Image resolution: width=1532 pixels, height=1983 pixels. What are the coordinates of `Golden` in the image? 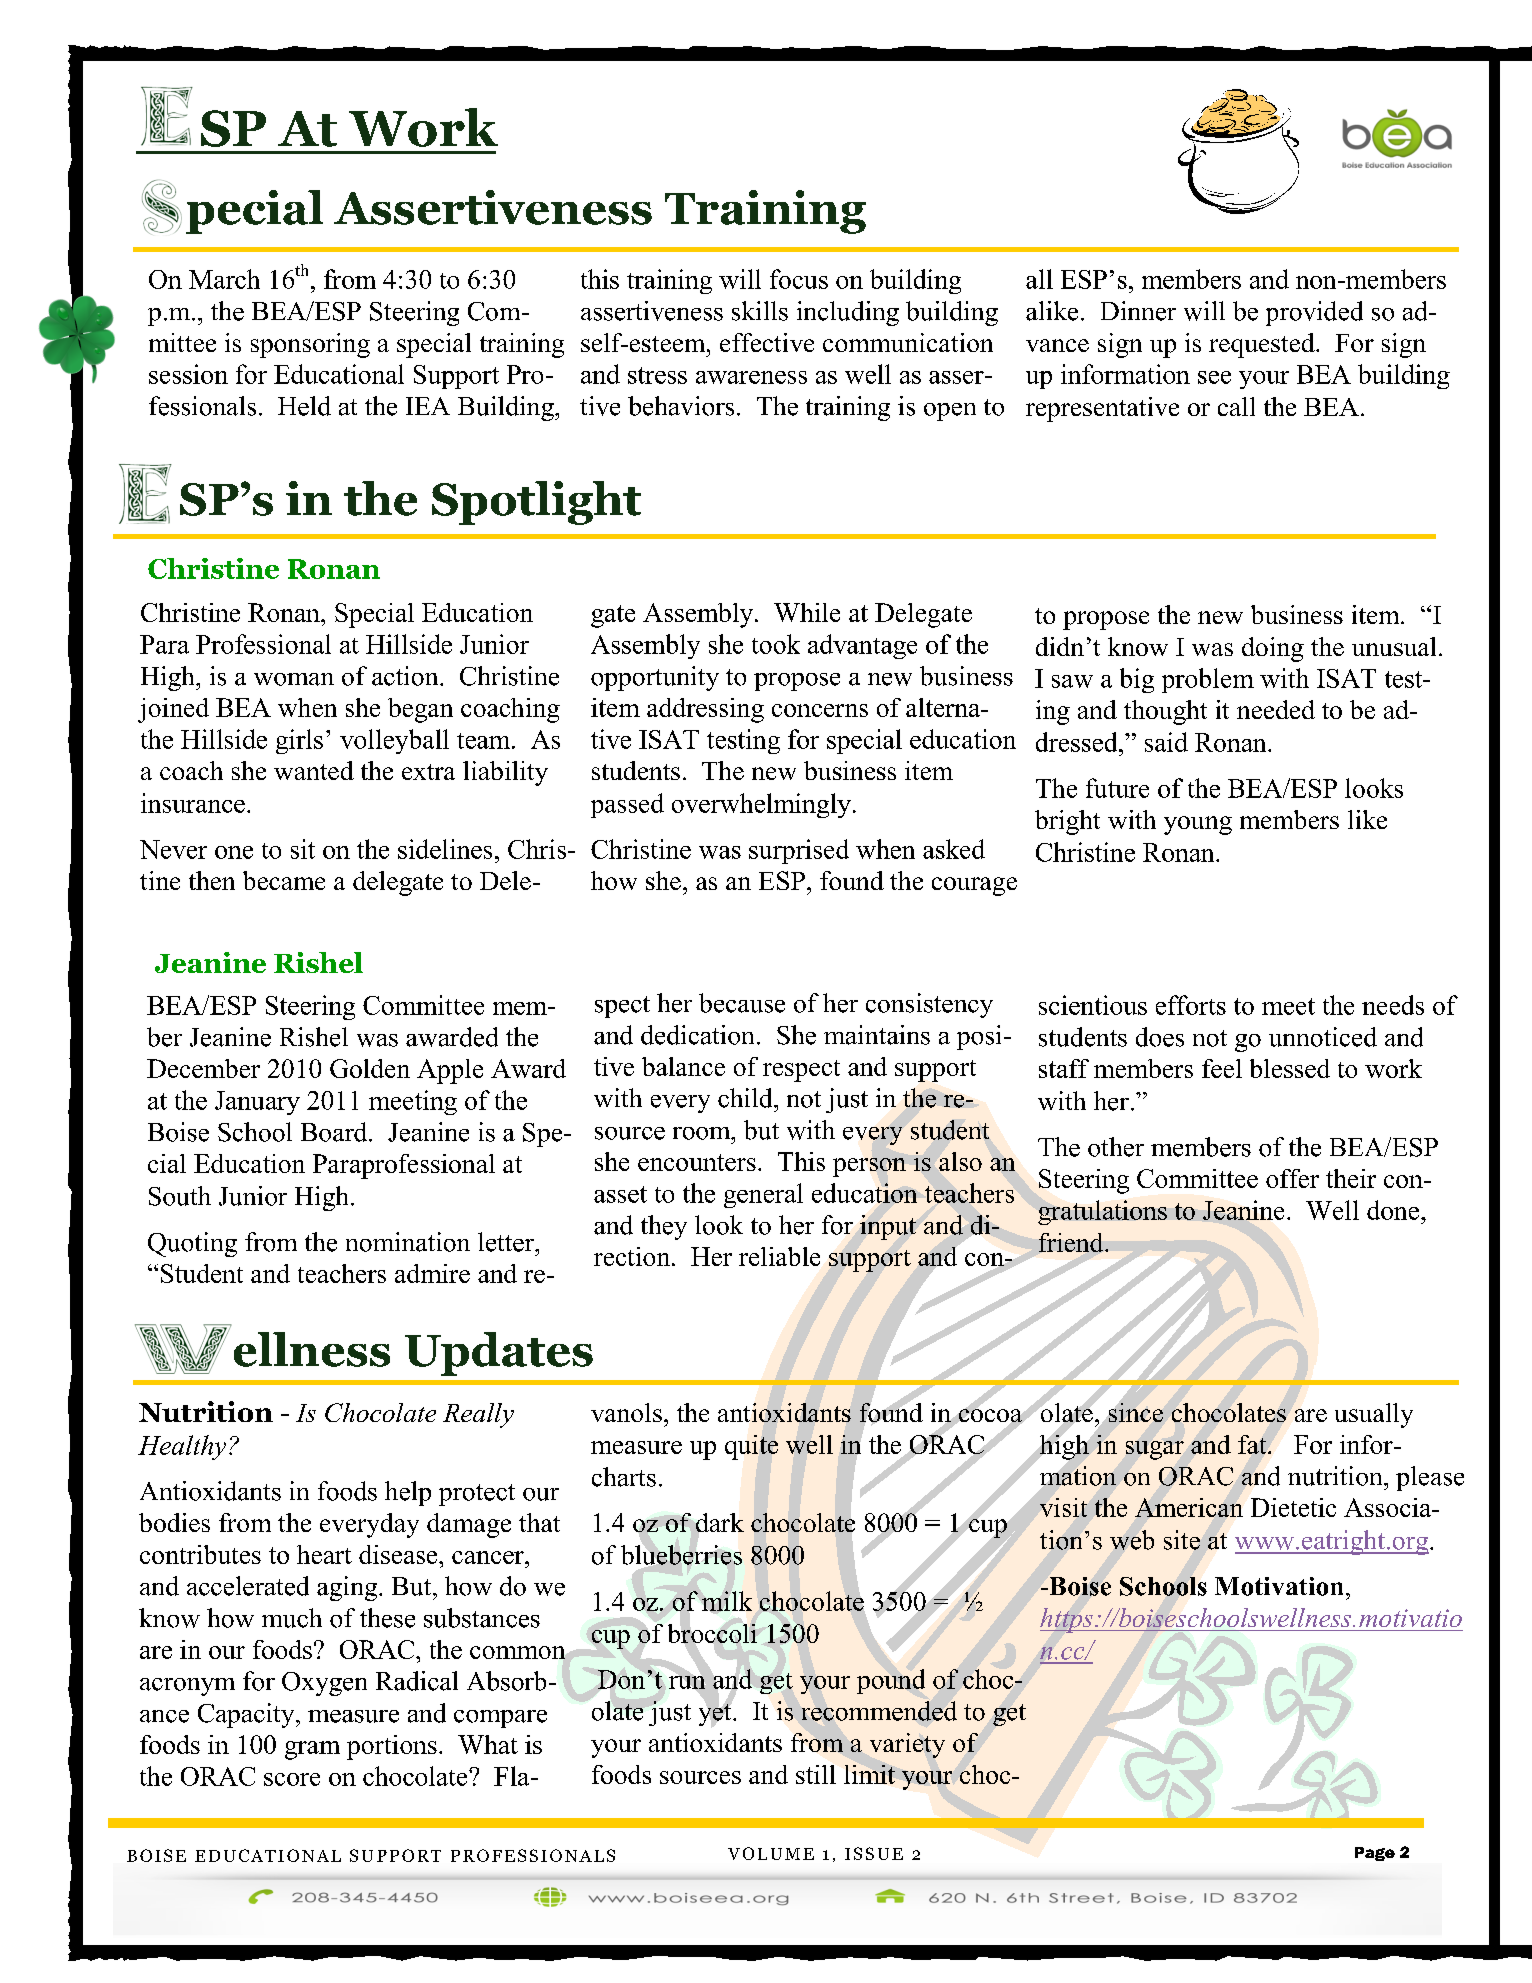 It's located at (370, 1068).
